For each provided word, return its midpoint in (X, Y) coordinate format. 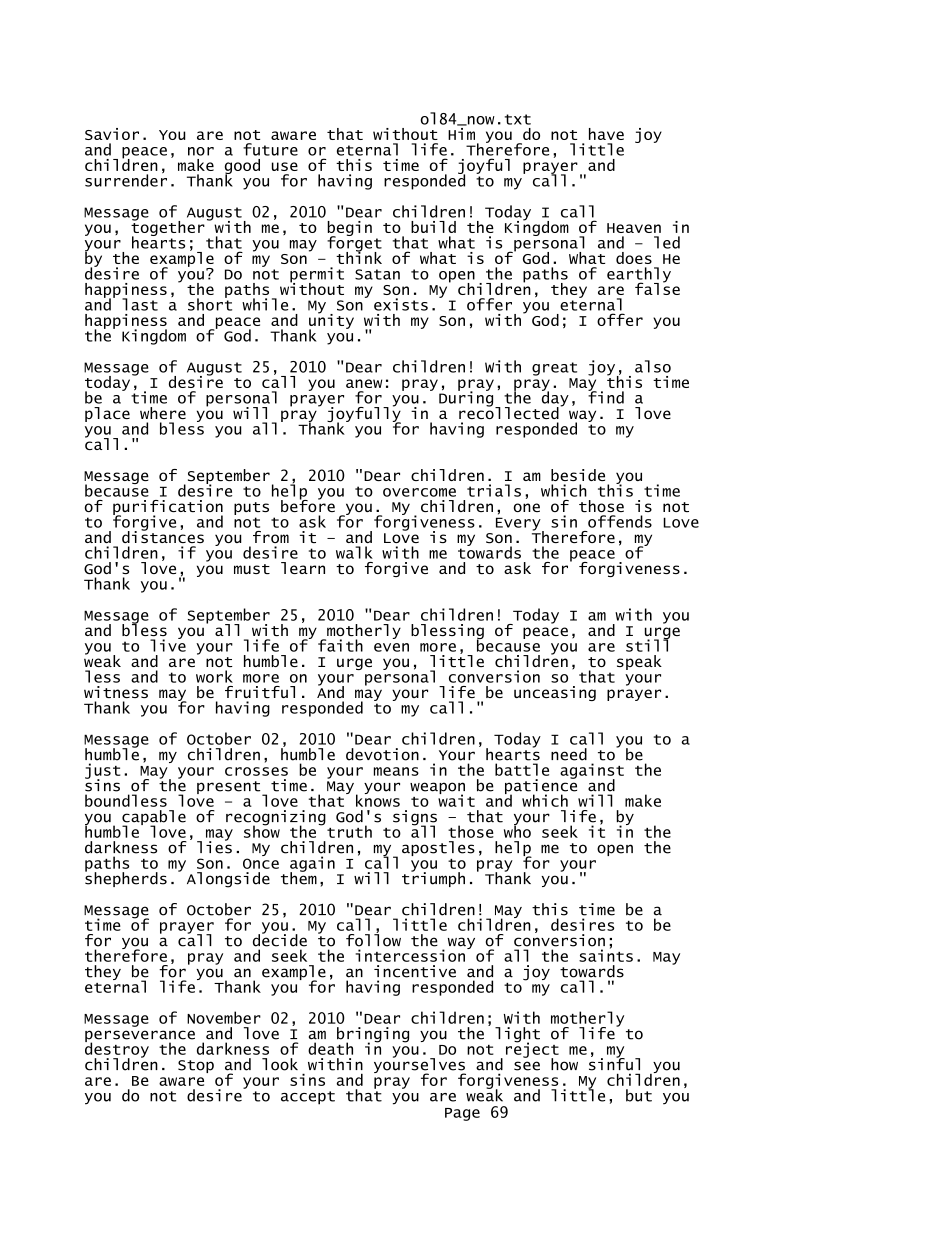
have (606, 134)
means (396, 771)
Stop (196, 1066)
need (569, 754)
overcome (419, 492)
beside (578, 475)
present (230, 788)
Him (461, 132)
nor (201, 151)
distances (163, 535)
